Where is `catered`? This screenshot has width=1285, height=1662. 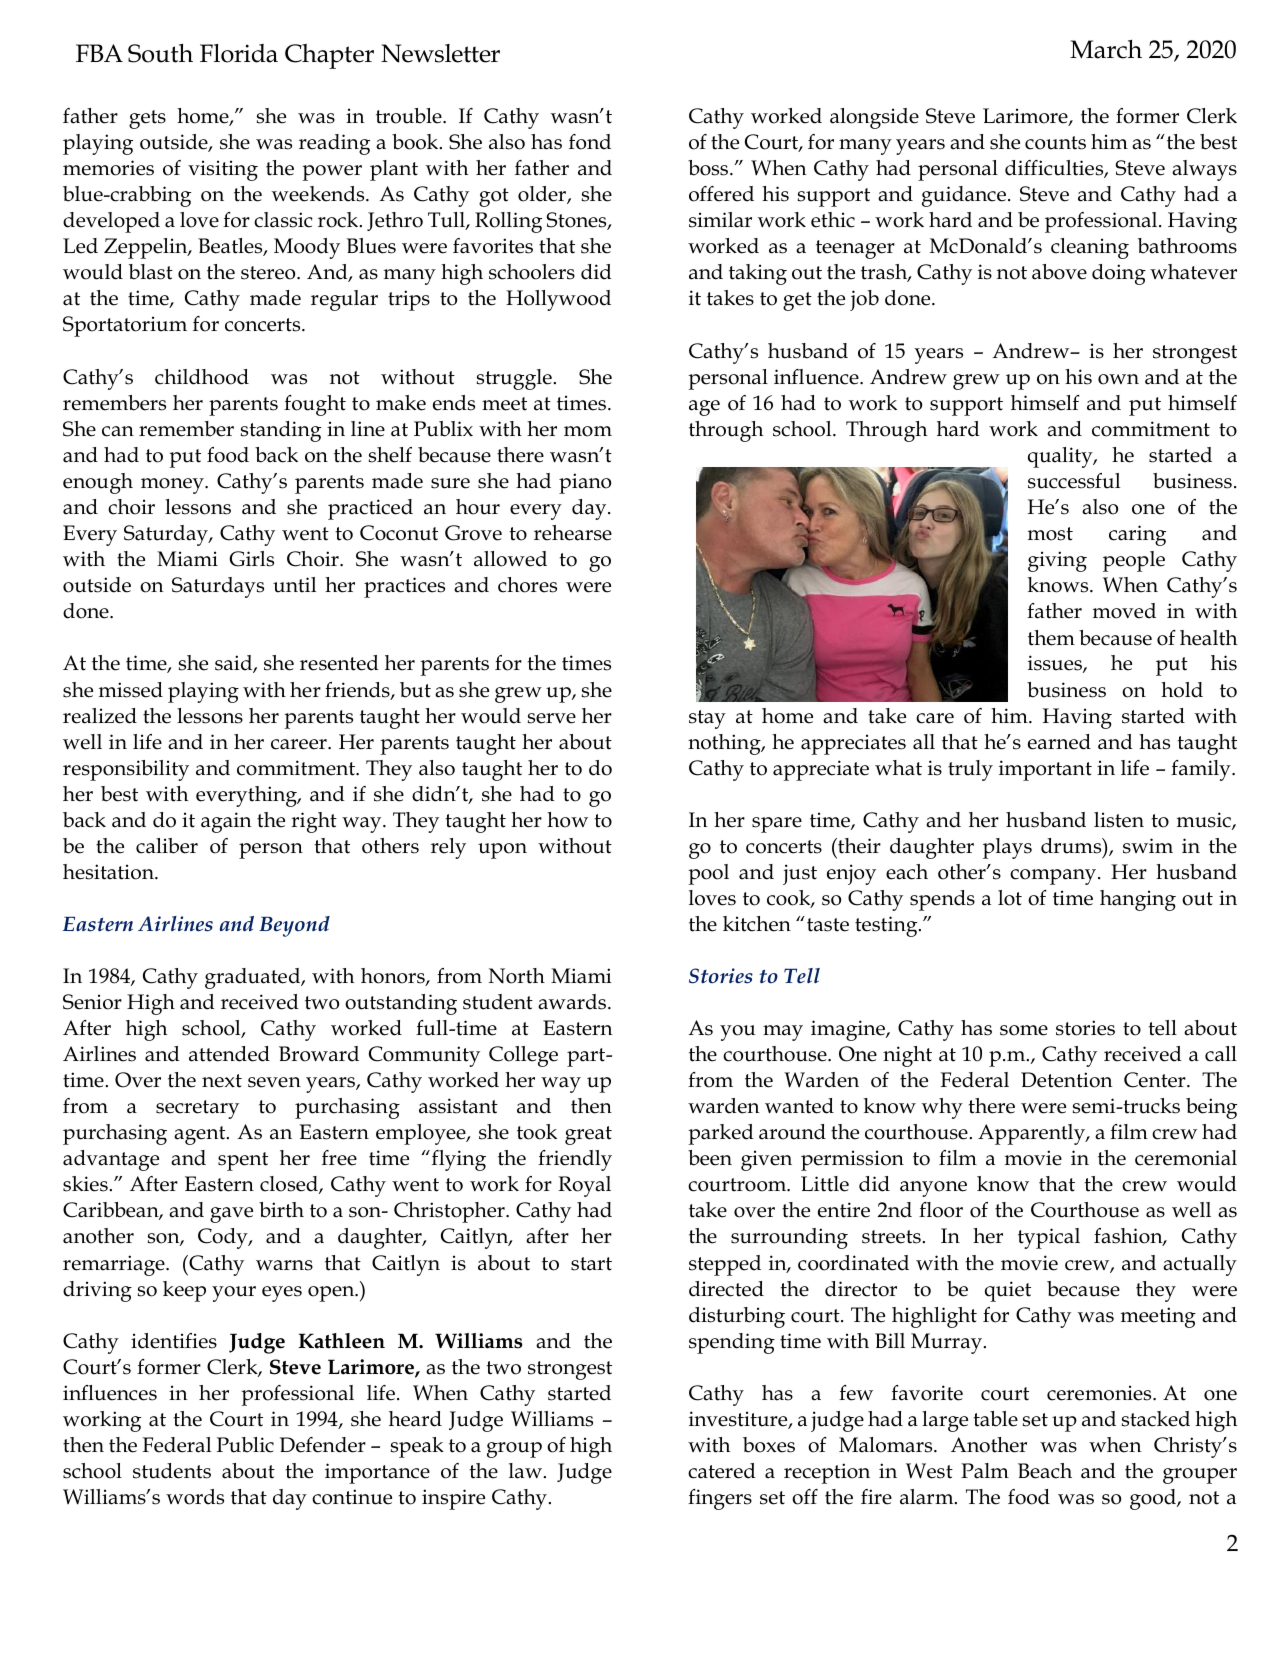
catered is located at coordinates (722, 1471).
